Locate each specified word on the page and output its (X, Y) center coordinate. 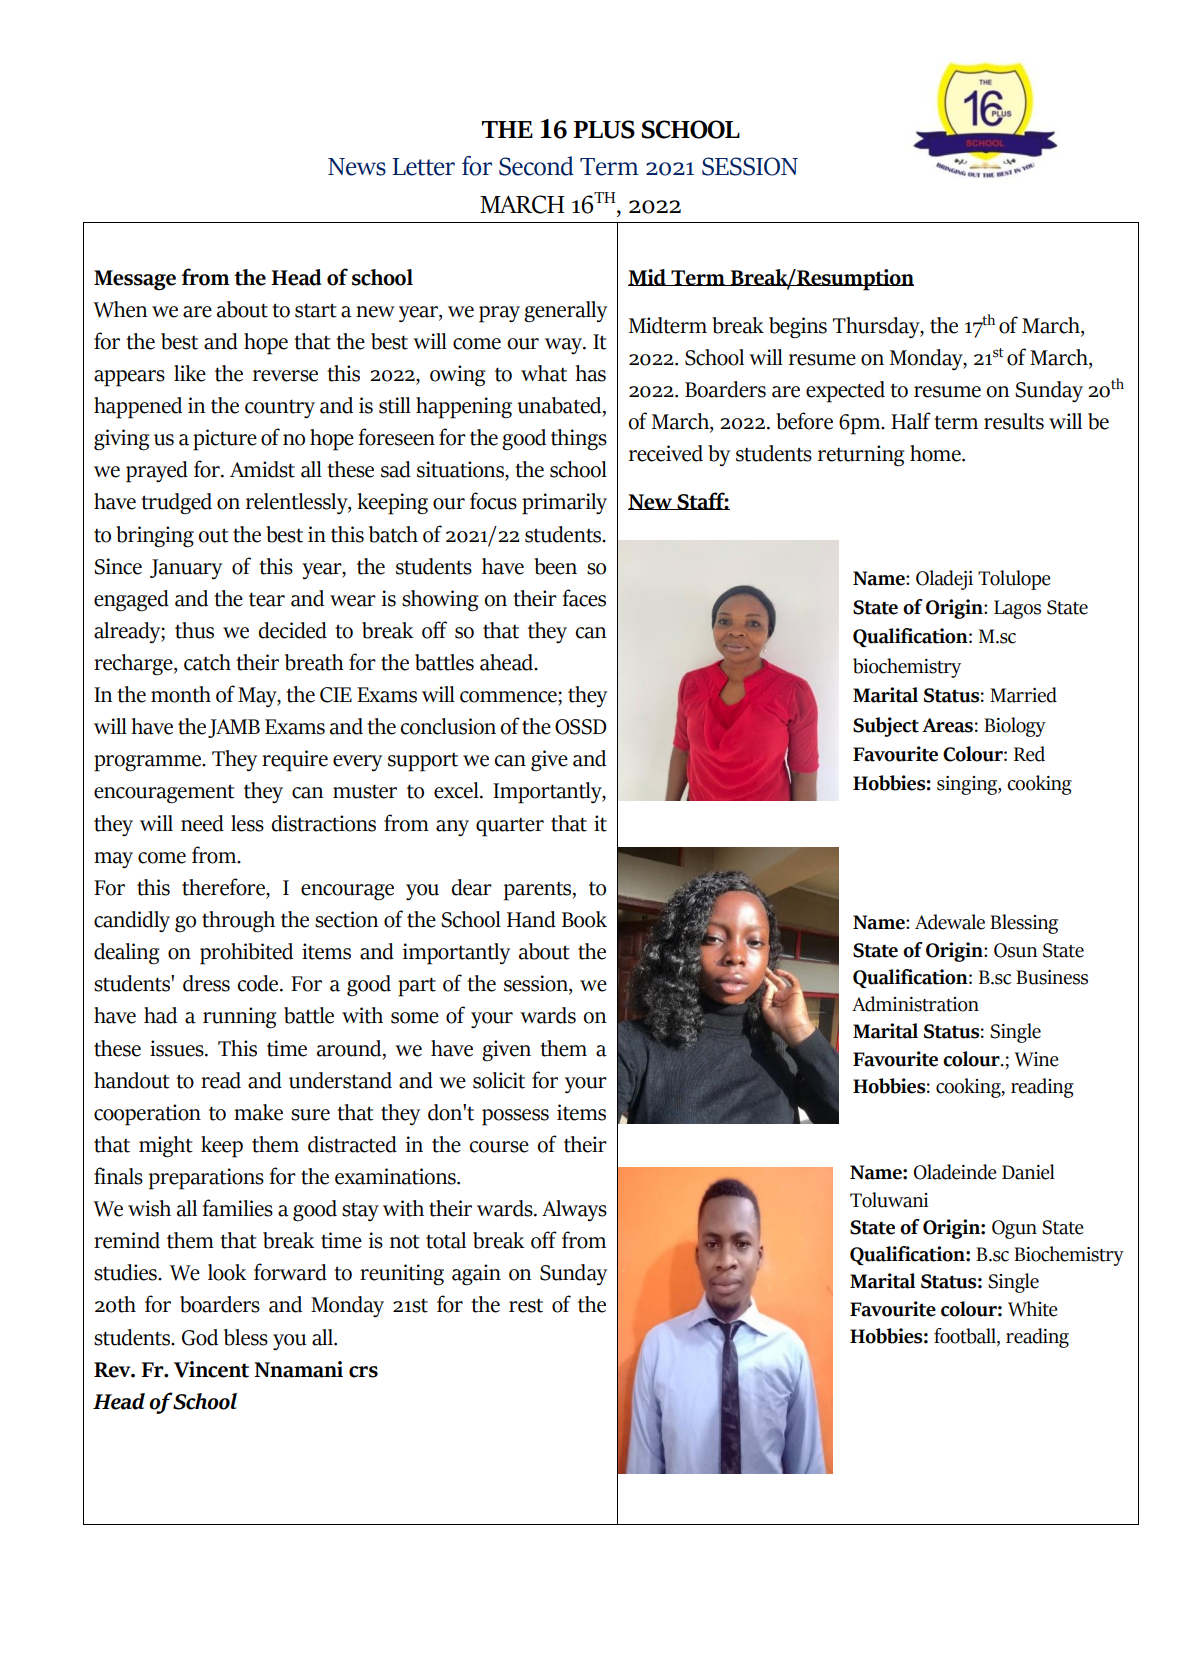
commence (509, 697)
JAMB (234, 728)
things (579, 440)
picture (225, 440)
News (357, 167)
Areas (947, 725)
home (936, 453)
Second (536, 166)
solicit (499, 1080)
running (240, 1018)
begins (798, 328)
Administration (915, 1004)
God (200, 1337)
